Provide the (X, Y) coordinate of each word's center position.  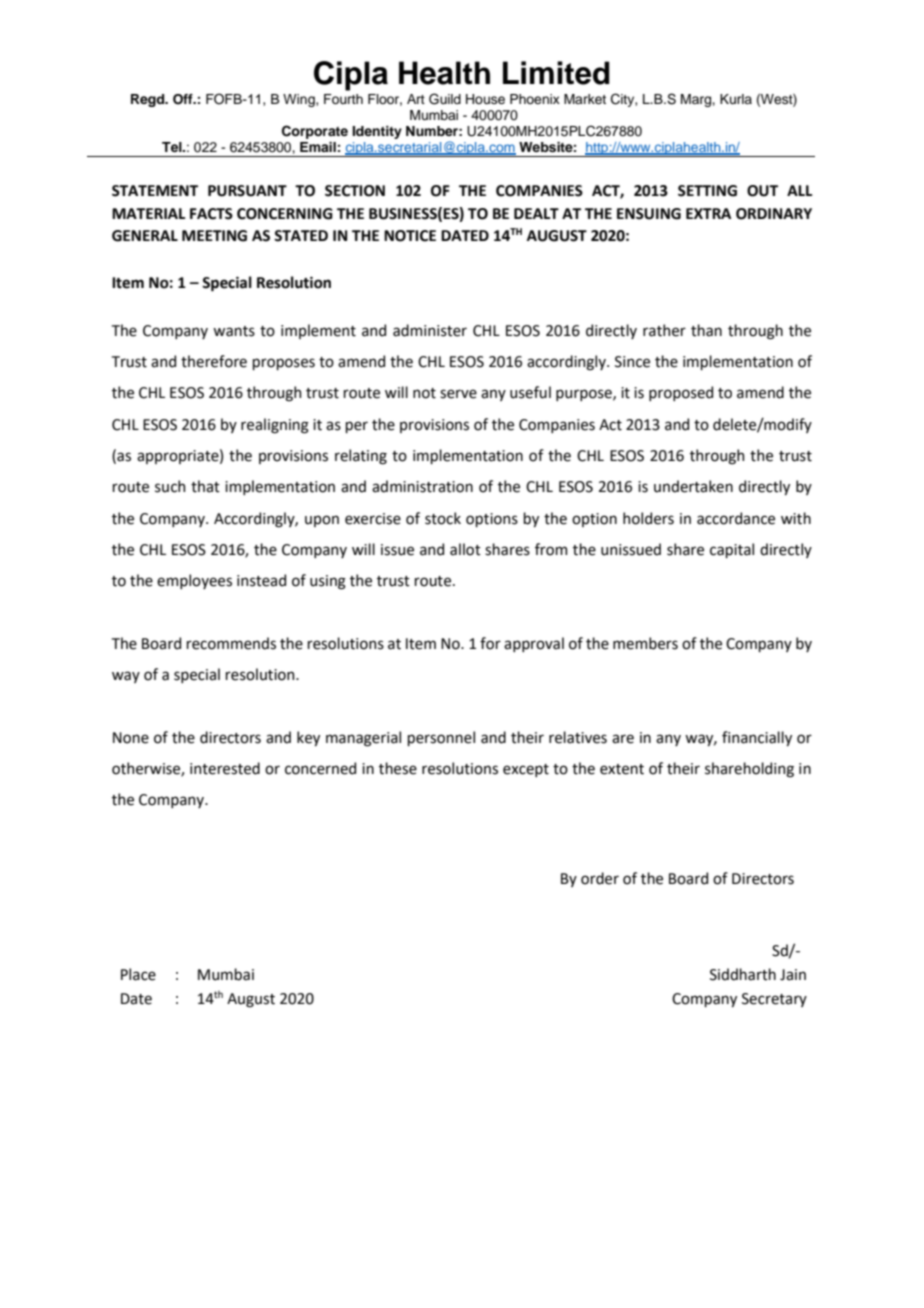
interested (225, 768)
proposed (681, 393)
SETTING (707, 191)
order (600, 878)
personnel (441, 738)
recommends (231, 643)
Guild (445, 99)
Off (184, 99)
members (645, 643)
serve (458, 394)
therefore (214, 361)
